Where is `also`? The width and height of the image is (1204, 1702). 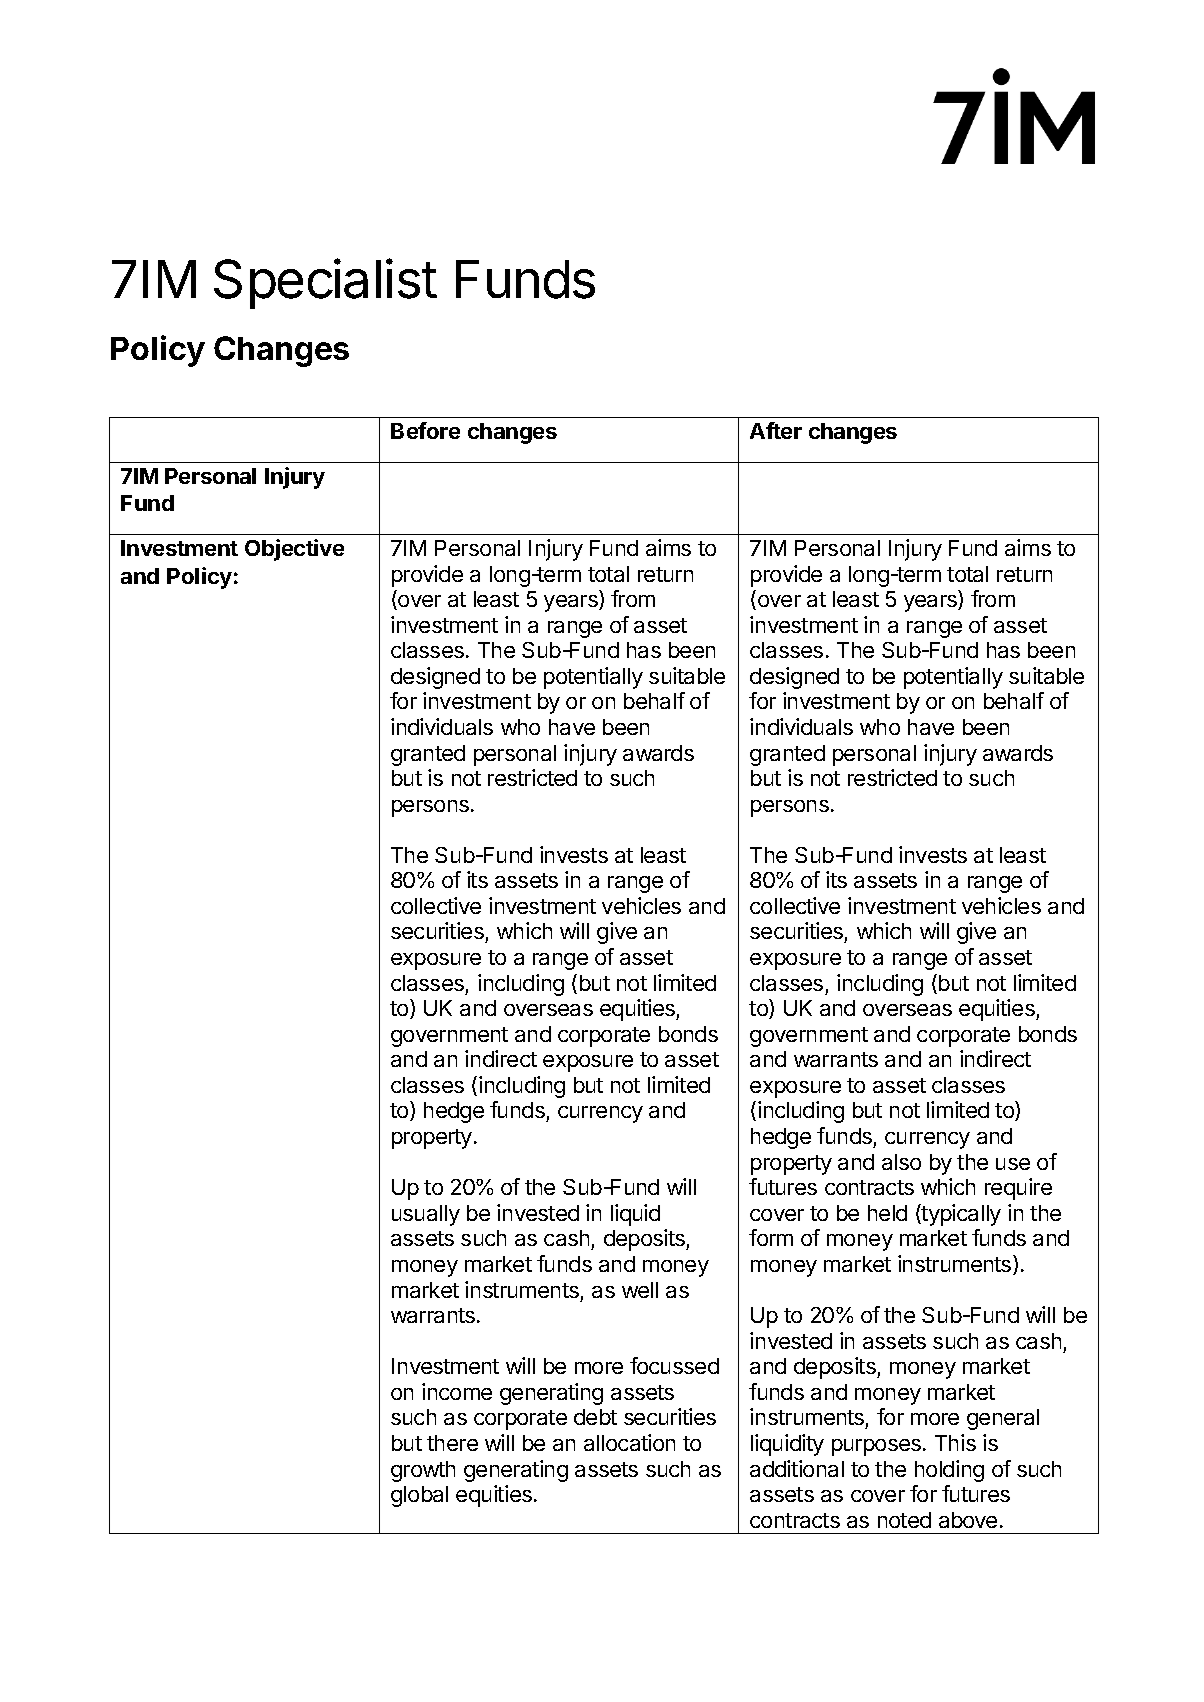 also is located at coordinates (901, 1162).
